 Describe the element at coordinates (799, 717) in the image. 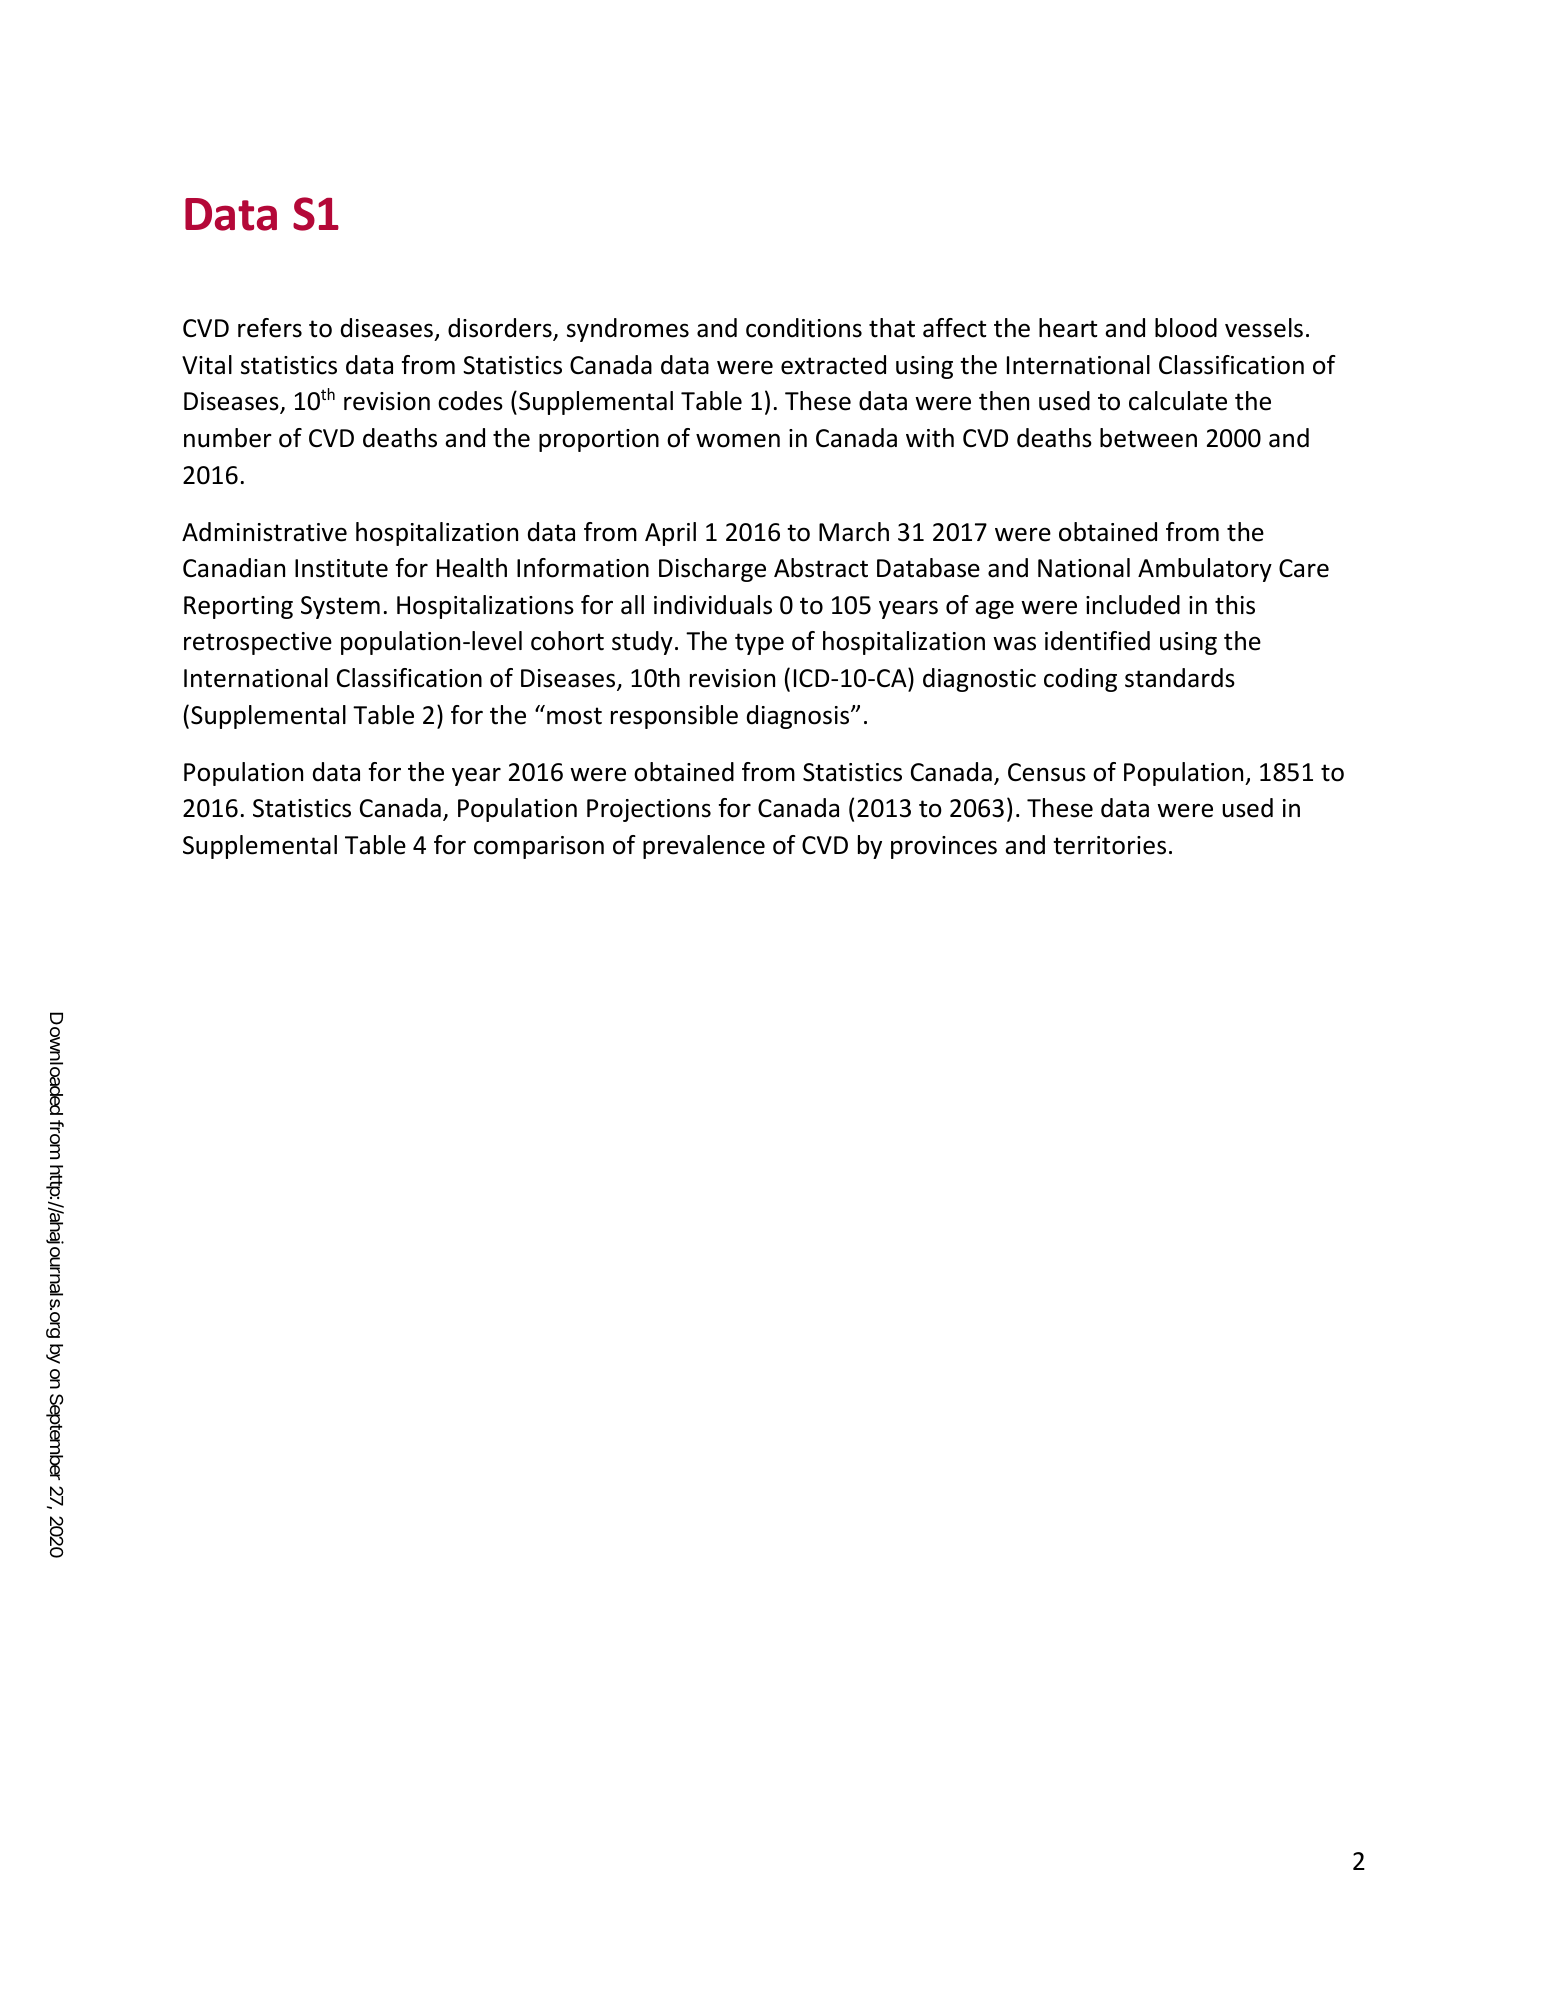

I see `diagnosis` at that location.
